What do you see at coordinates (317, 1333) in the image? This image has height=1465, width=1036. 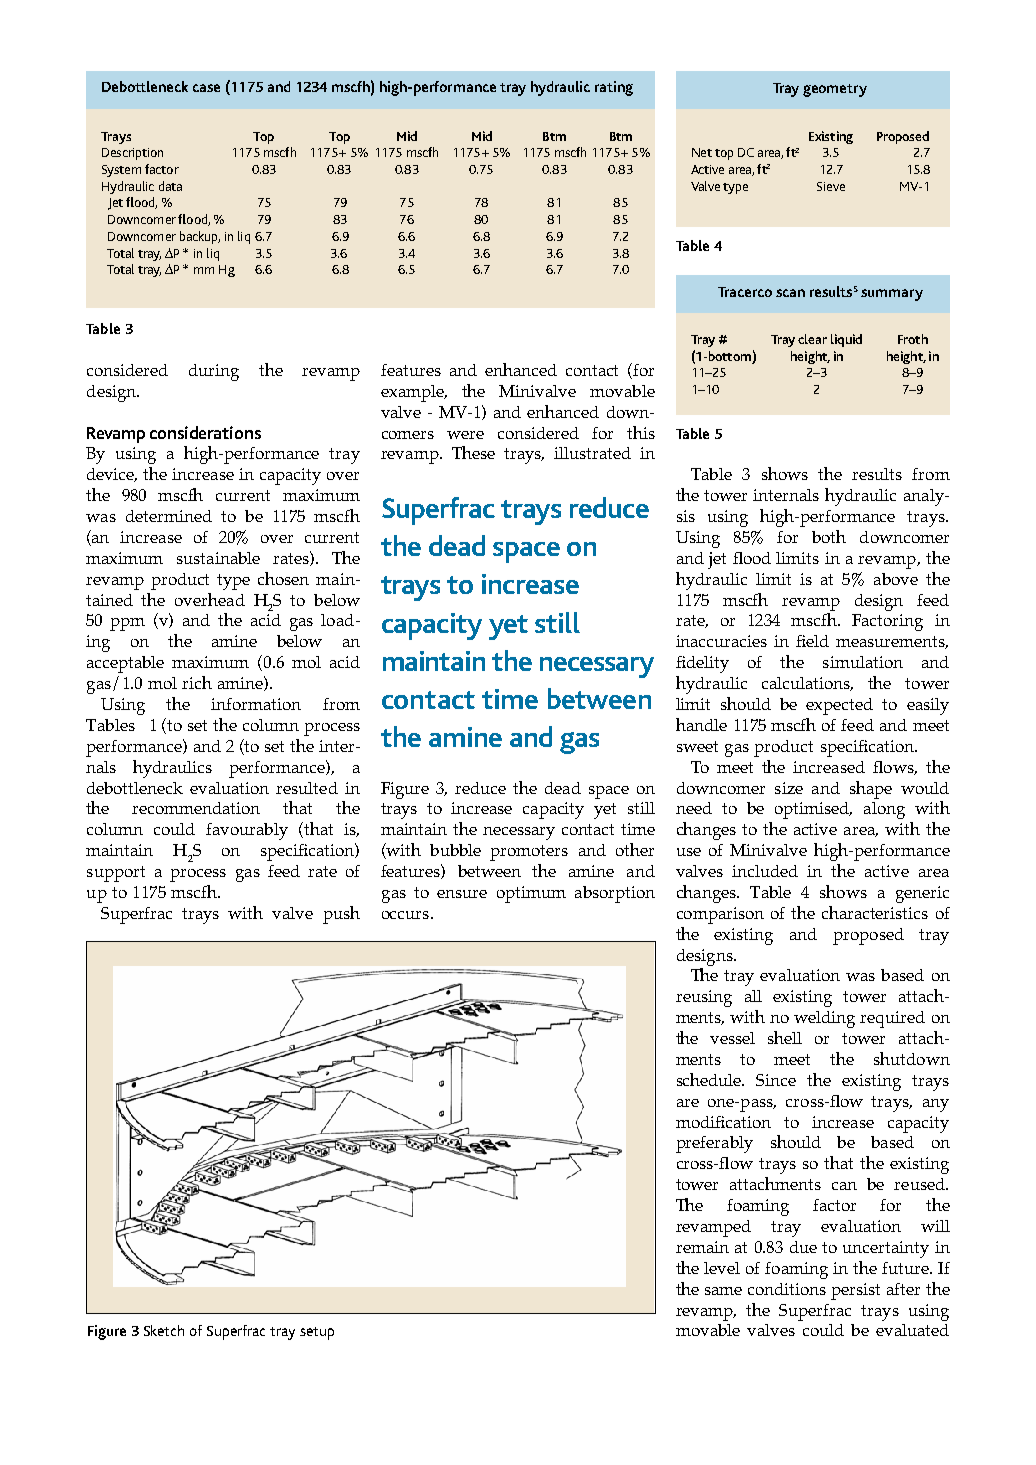 I see `setup` at bounding box center [317, 1333].
